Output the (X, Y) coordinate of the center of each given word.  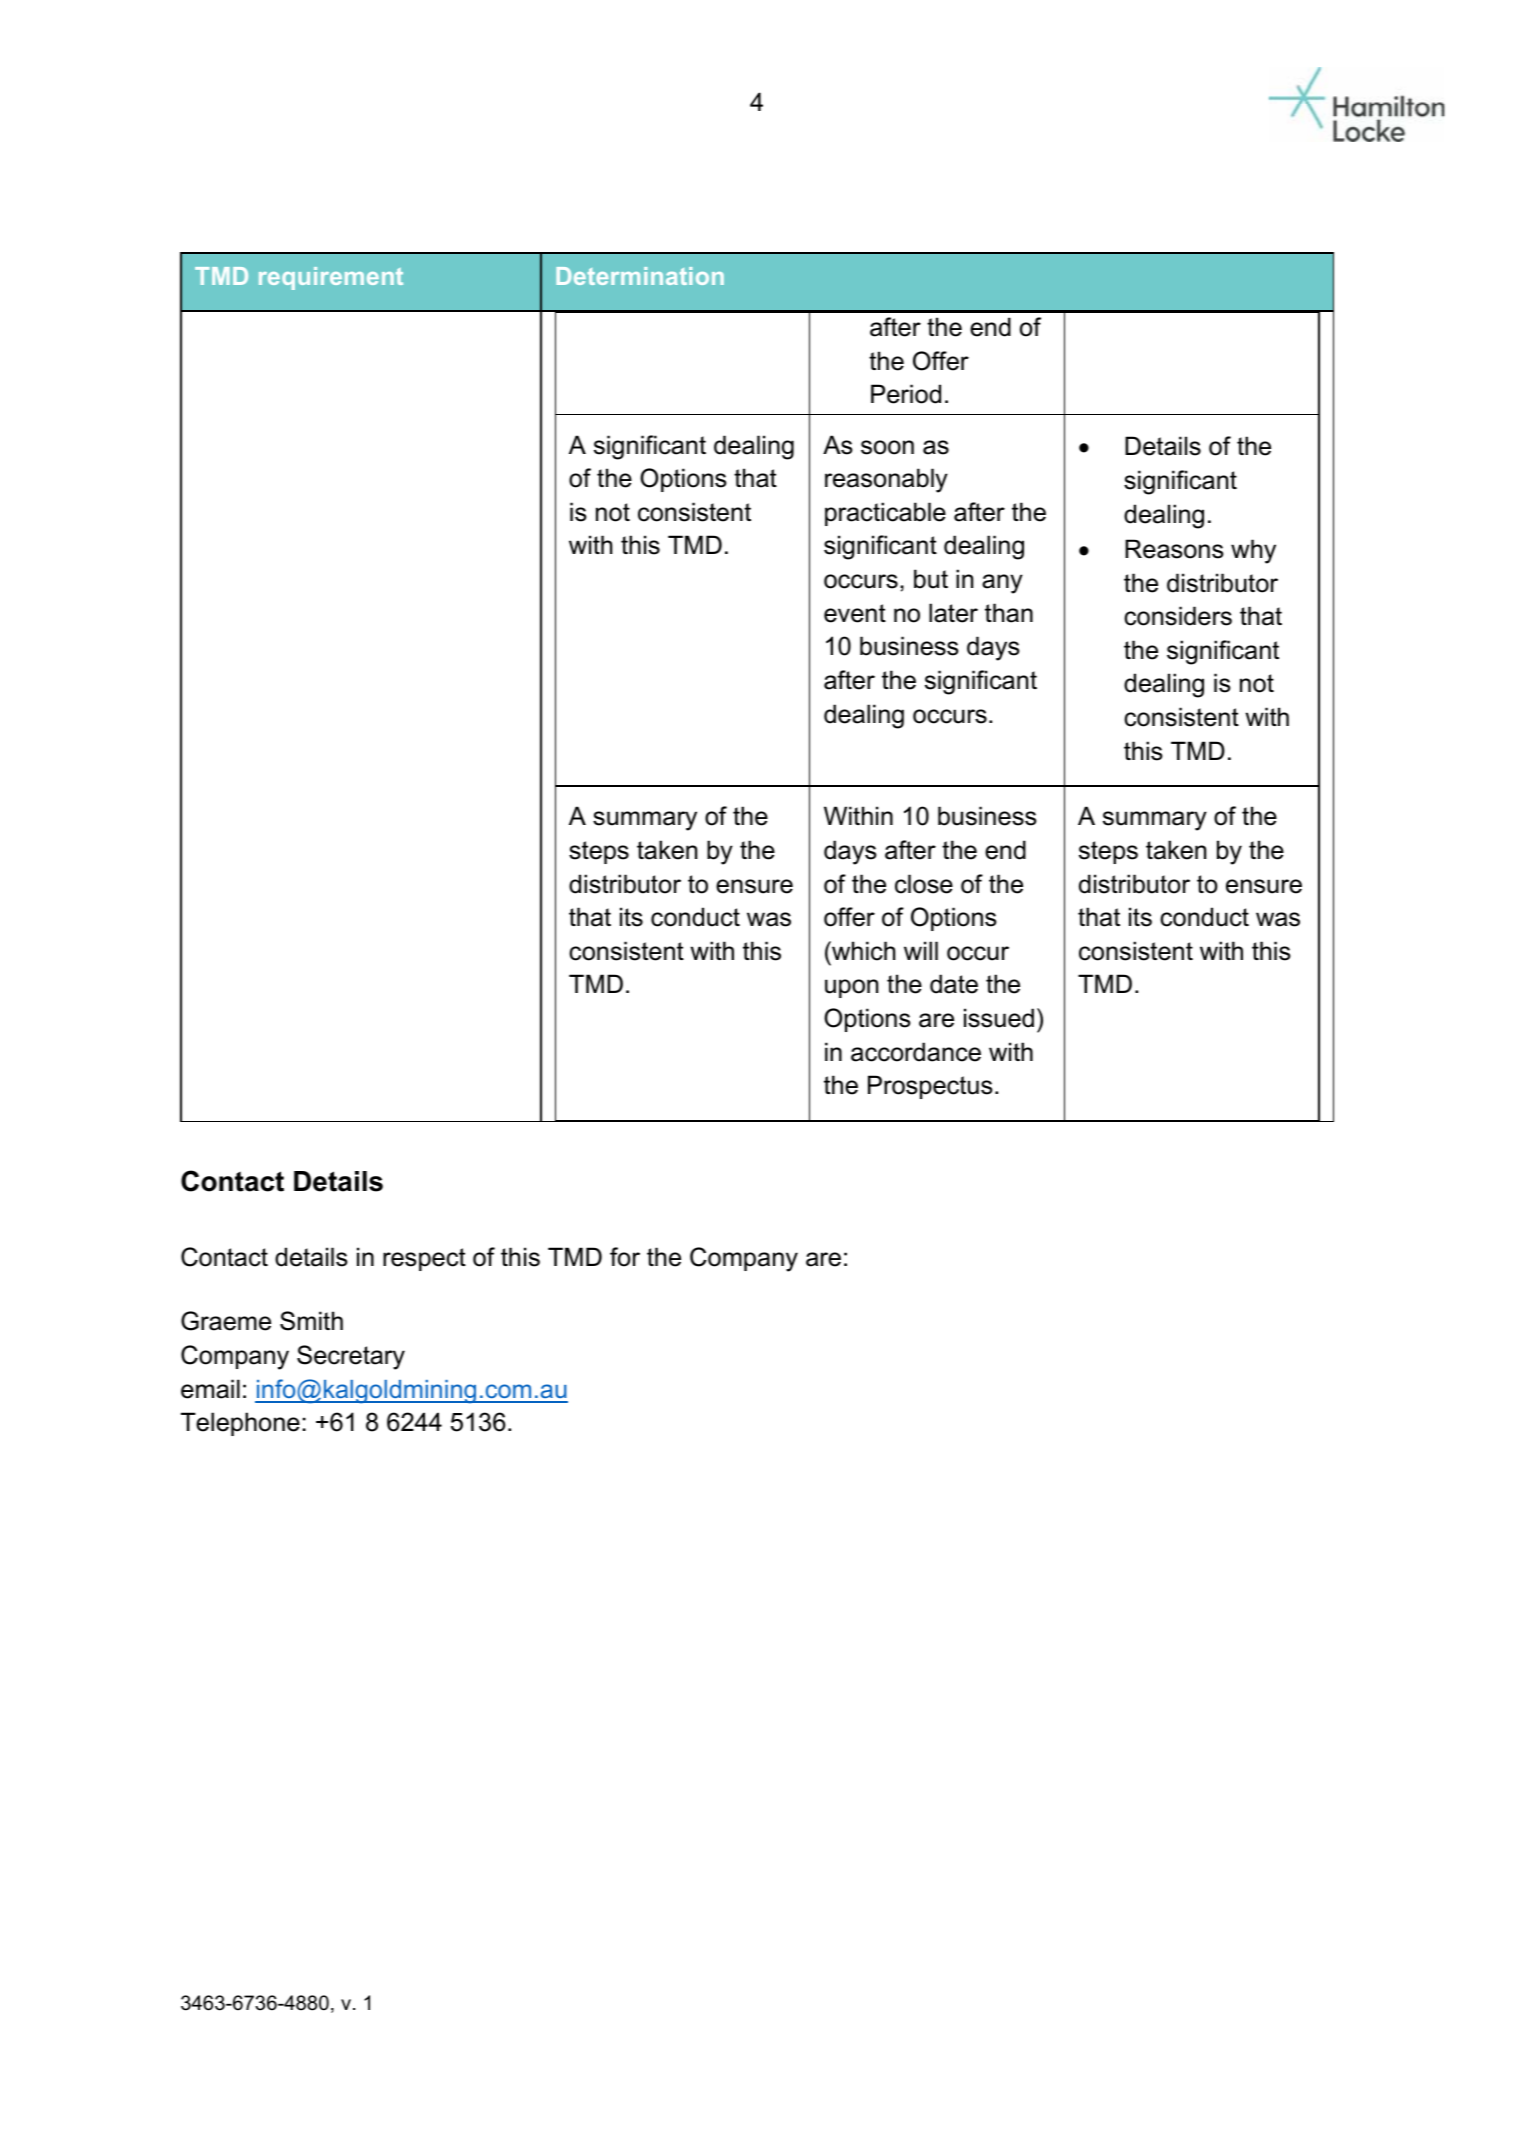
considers (1178, 616)
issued (999, 1018)
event (855, 613)
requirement (331, 278)
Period (906, 394)
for (625, 1257)
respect (424, 1259)
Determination (640, 276)
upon (851, 988)
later (953, 613)
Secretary (351, 1357)
